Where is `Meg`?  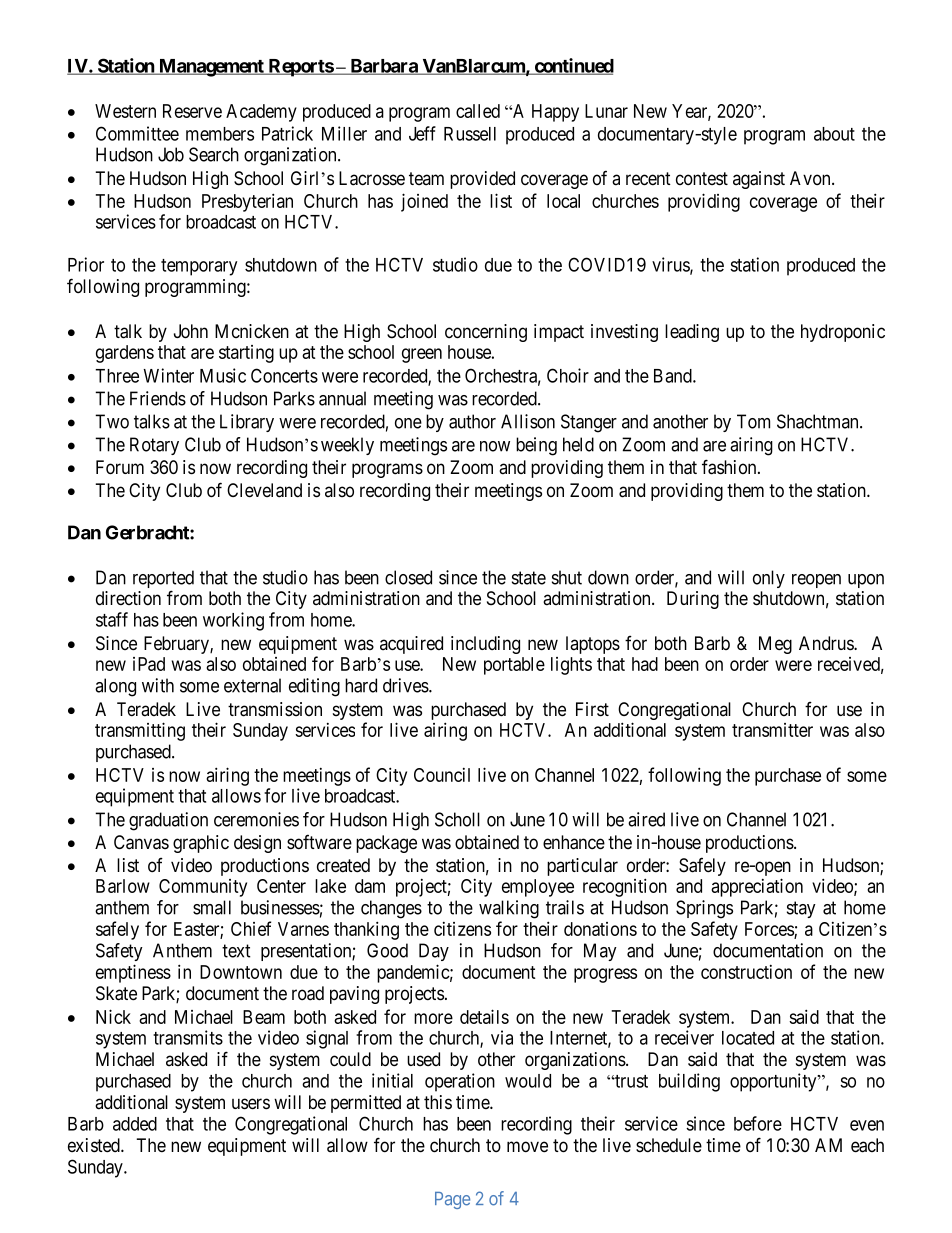
Meg is located at coordinates (775, 645).
